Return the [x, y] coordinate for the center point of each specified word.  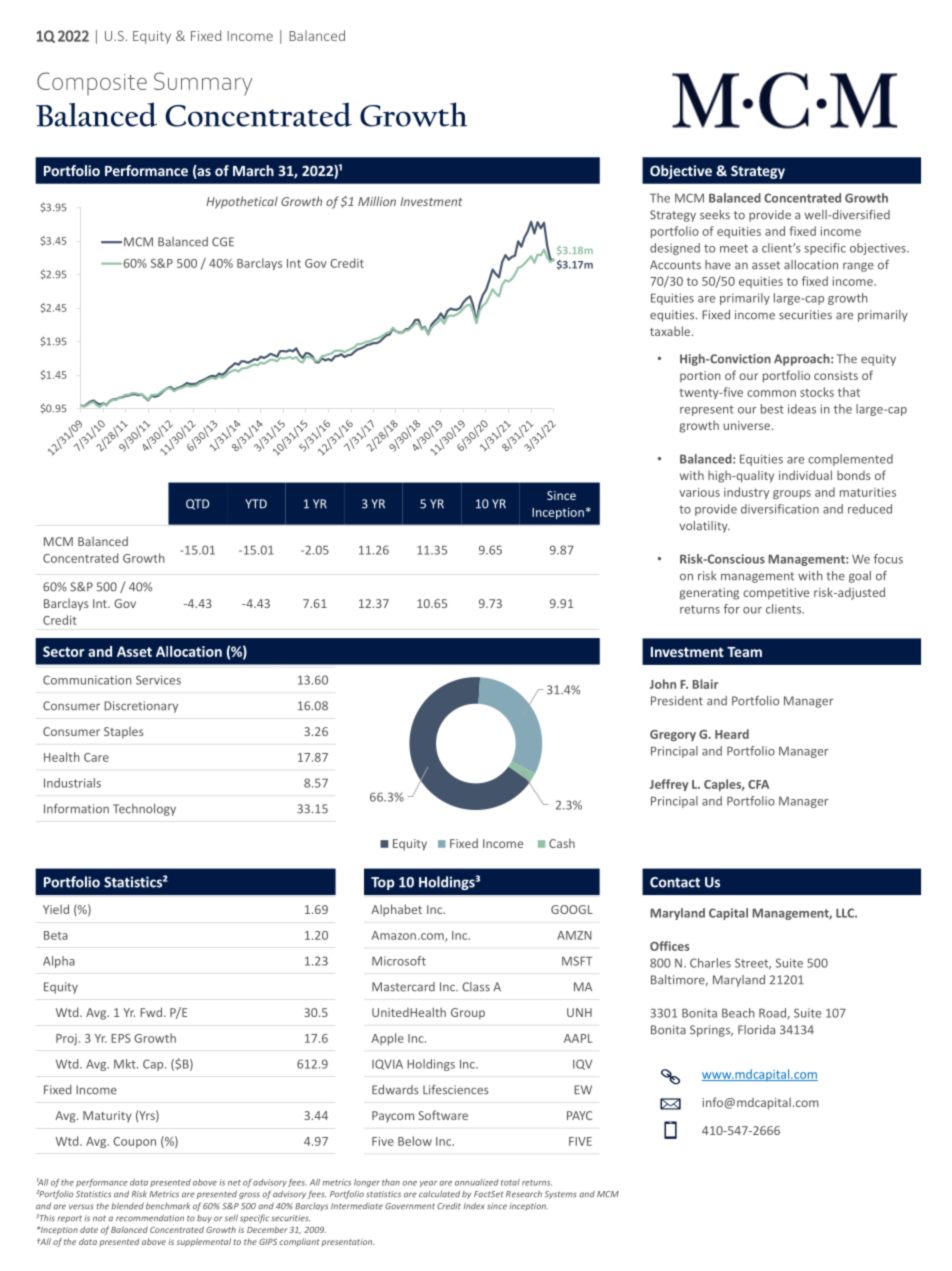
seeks [715, 215]
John [663, 684]
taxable [671, 331]
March [253, 170]
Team [744, 652]
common [771, 393]
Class [476, 987]
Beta [56, 935]
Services [158, 680]
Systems [560, 1195]
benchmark [168, 1206]
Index [474, 1206]
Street [753, 964]
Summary [203, 84]
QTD [197, 504]
